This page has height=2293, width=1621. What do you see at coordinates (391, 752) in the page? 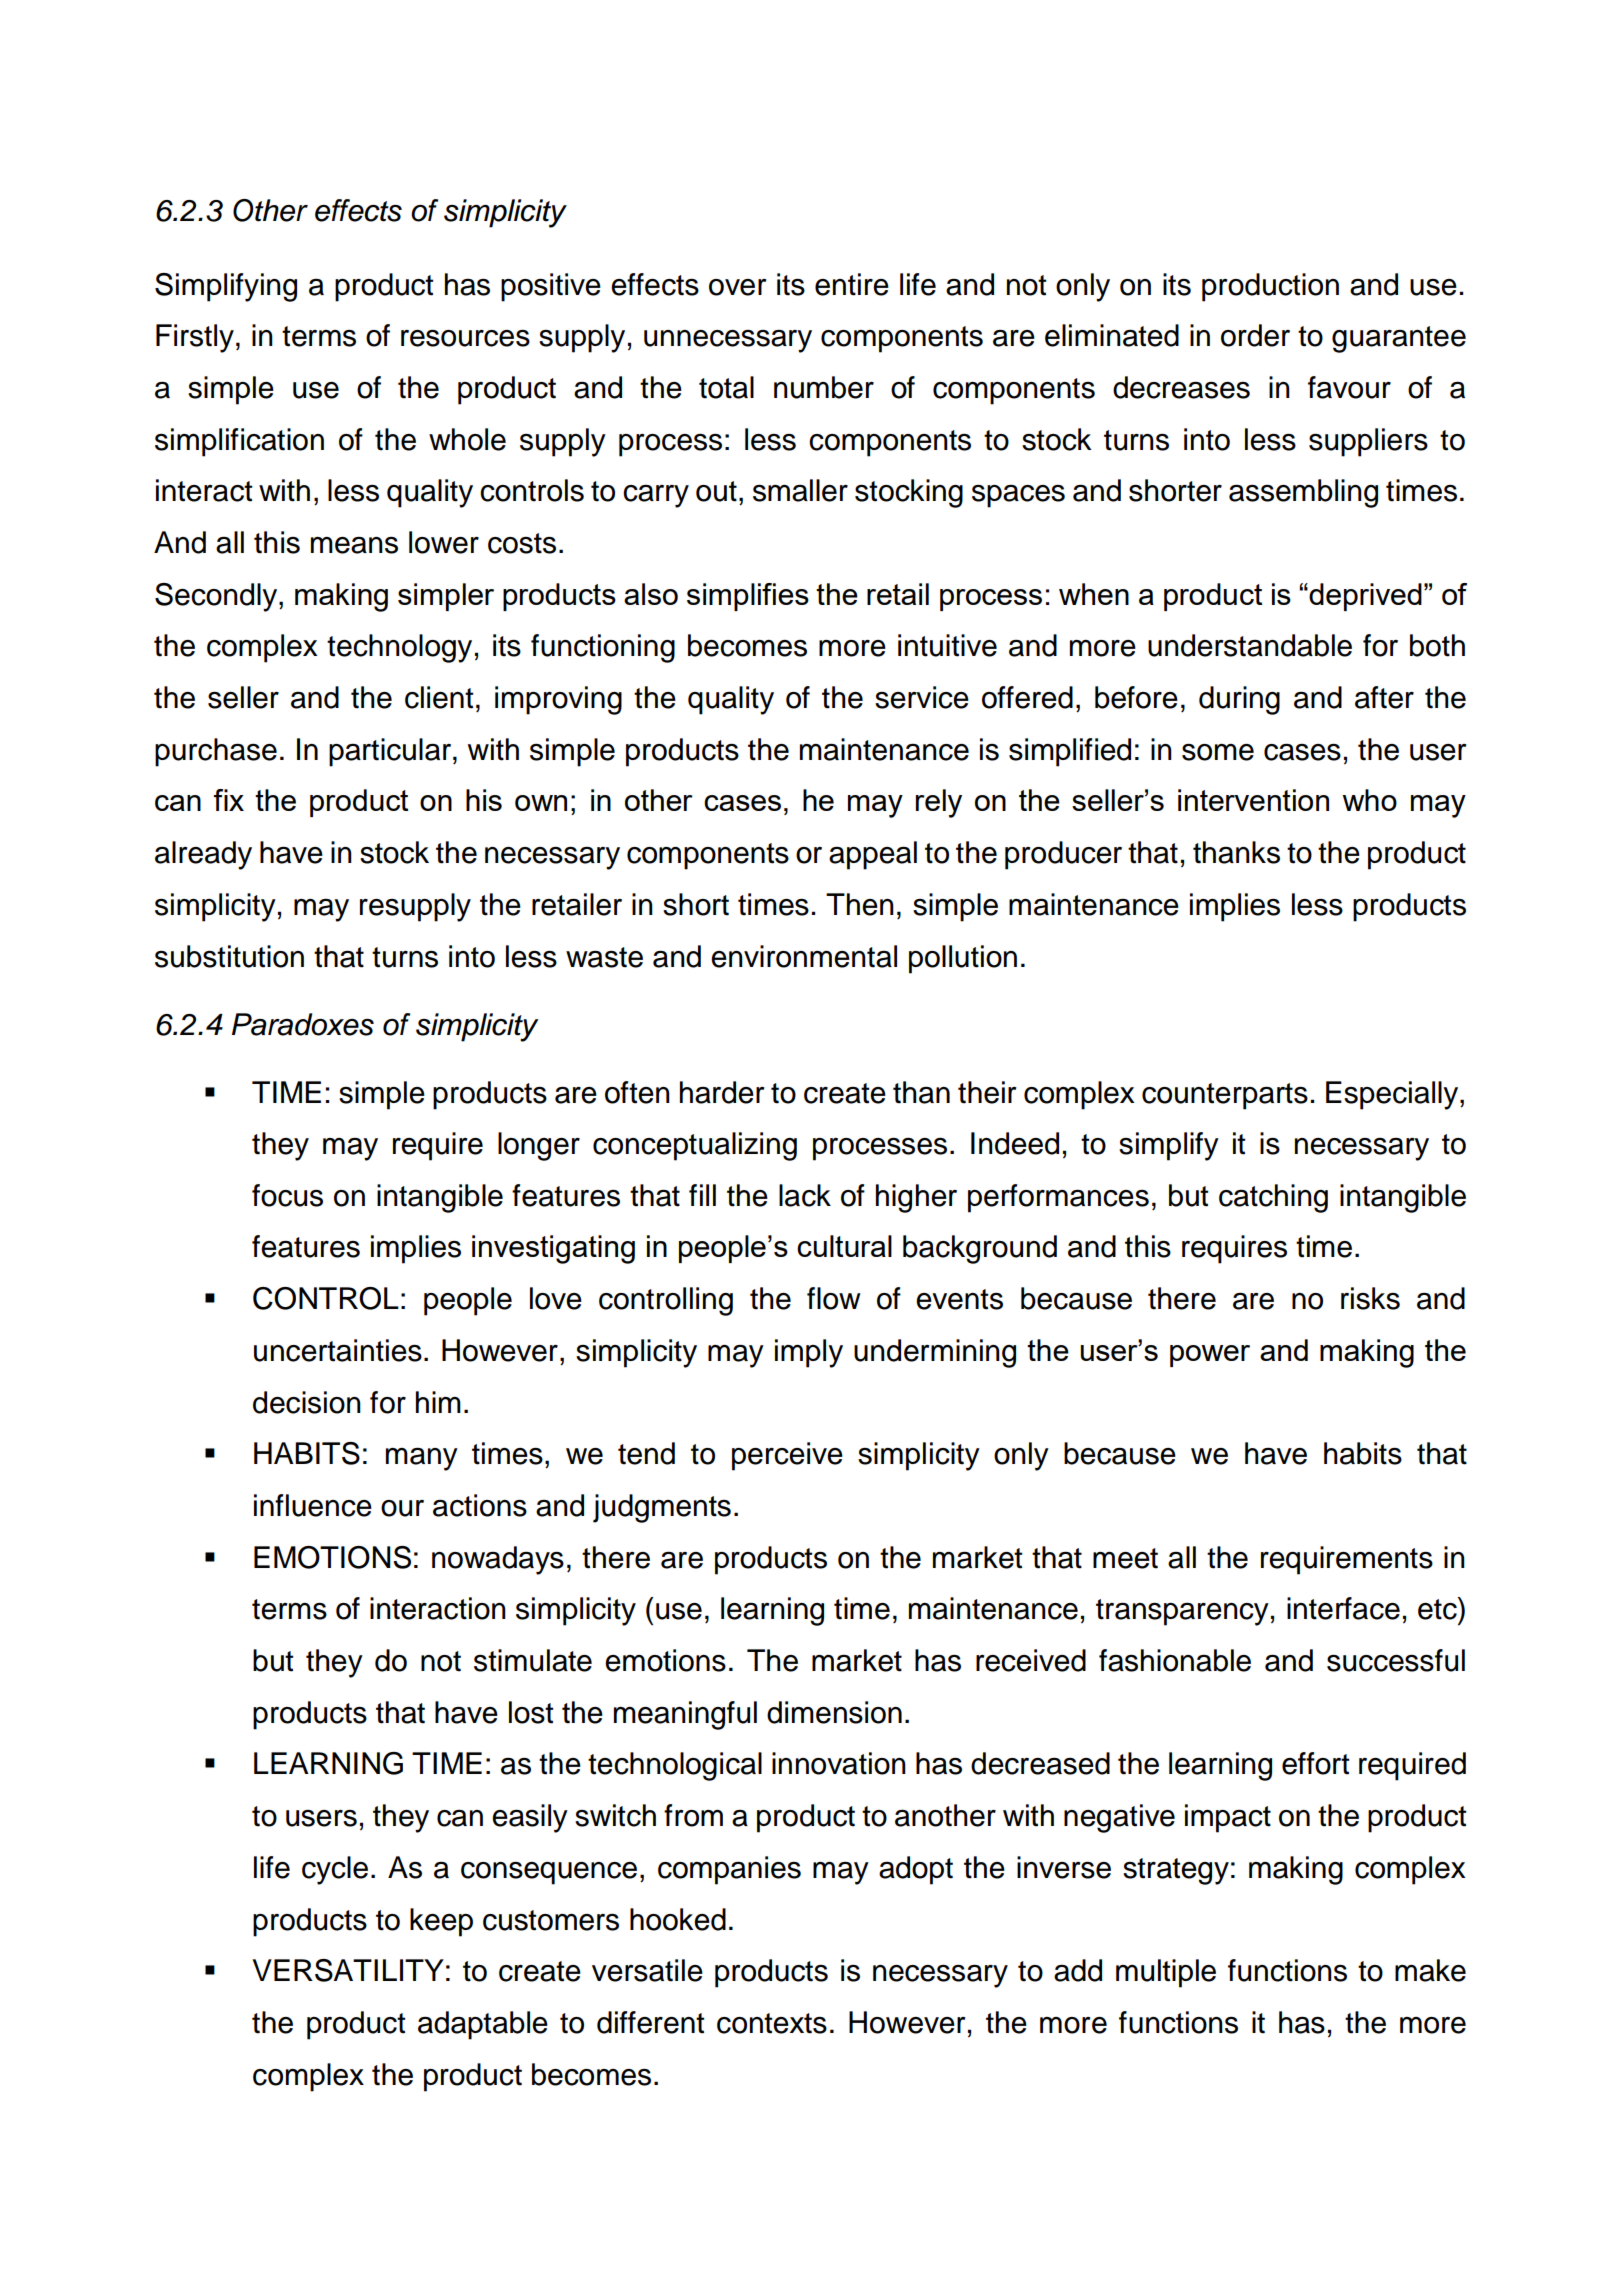
I see `particular` at bounding box center [391, 752].
